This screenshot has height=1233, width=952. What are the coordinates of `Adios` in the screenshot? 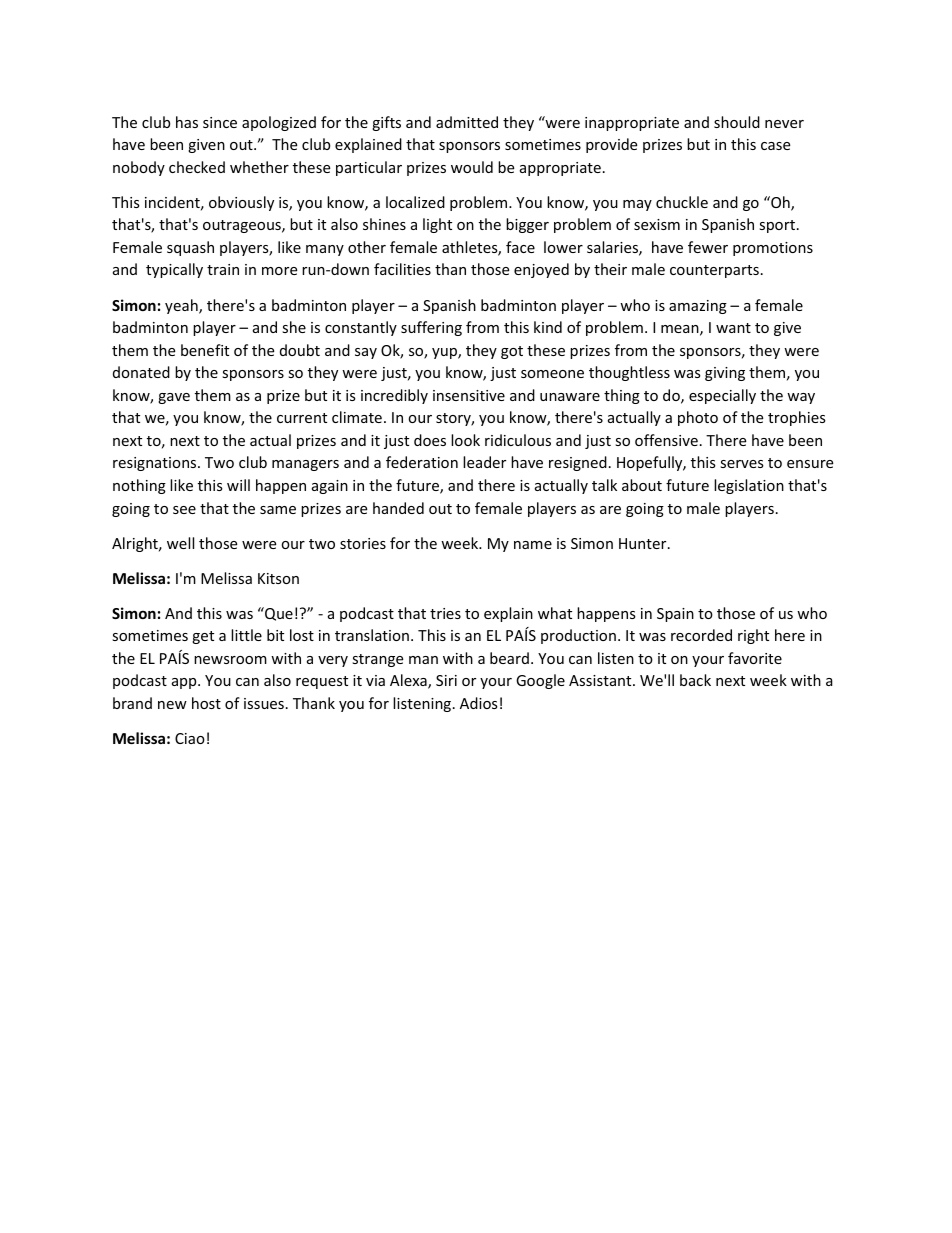 It's located at (479, 703).
